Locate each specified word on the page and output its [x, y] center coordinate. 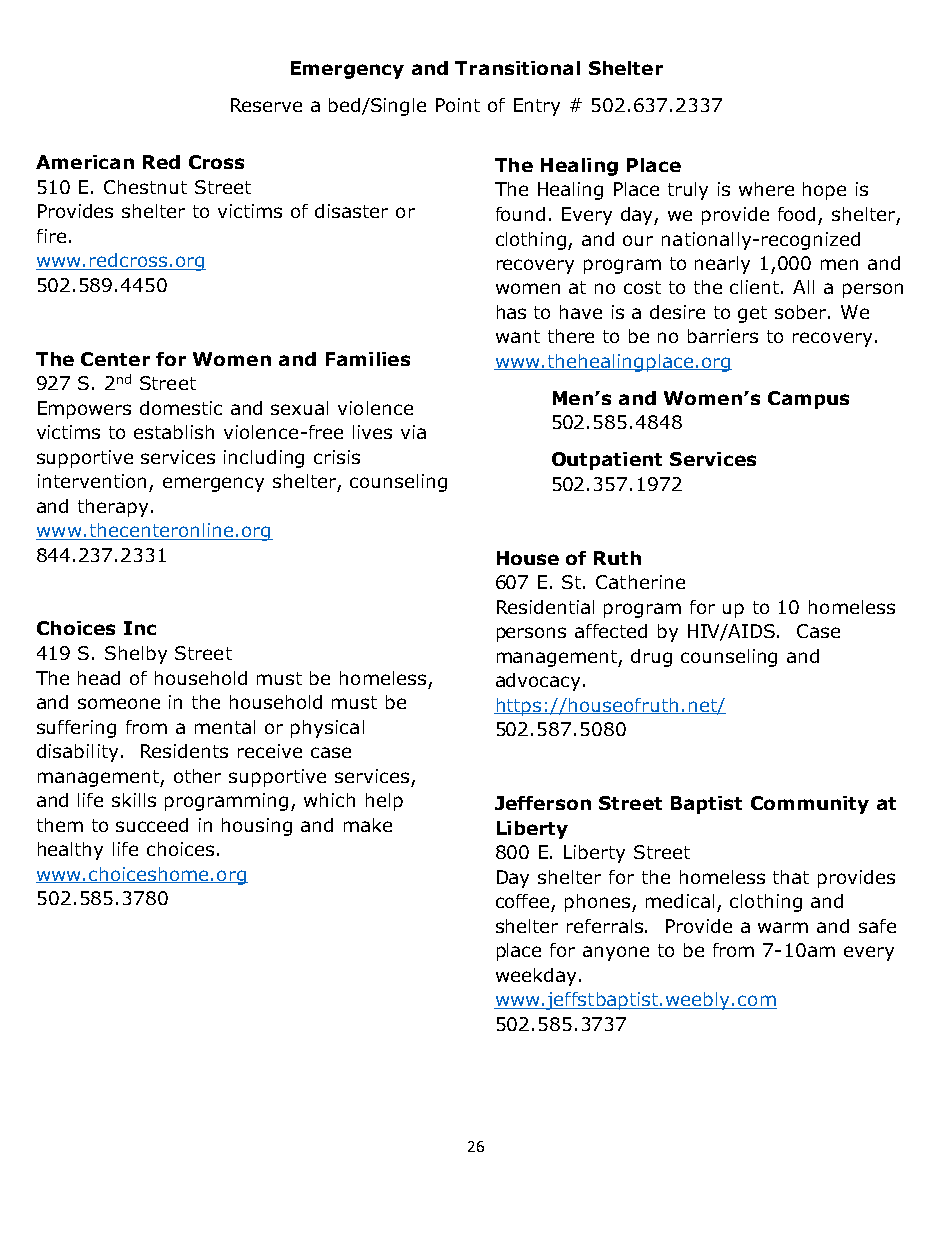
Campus [808, 400]
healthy [70, 851]
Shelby [136, 655]
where [766, 189]
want [518, 336]
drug [651, 658]
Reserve [266, 105]
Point [458, 105]
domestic [181, 408]
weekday [536, 977]
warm [783, 927]
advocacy [538, 682]
